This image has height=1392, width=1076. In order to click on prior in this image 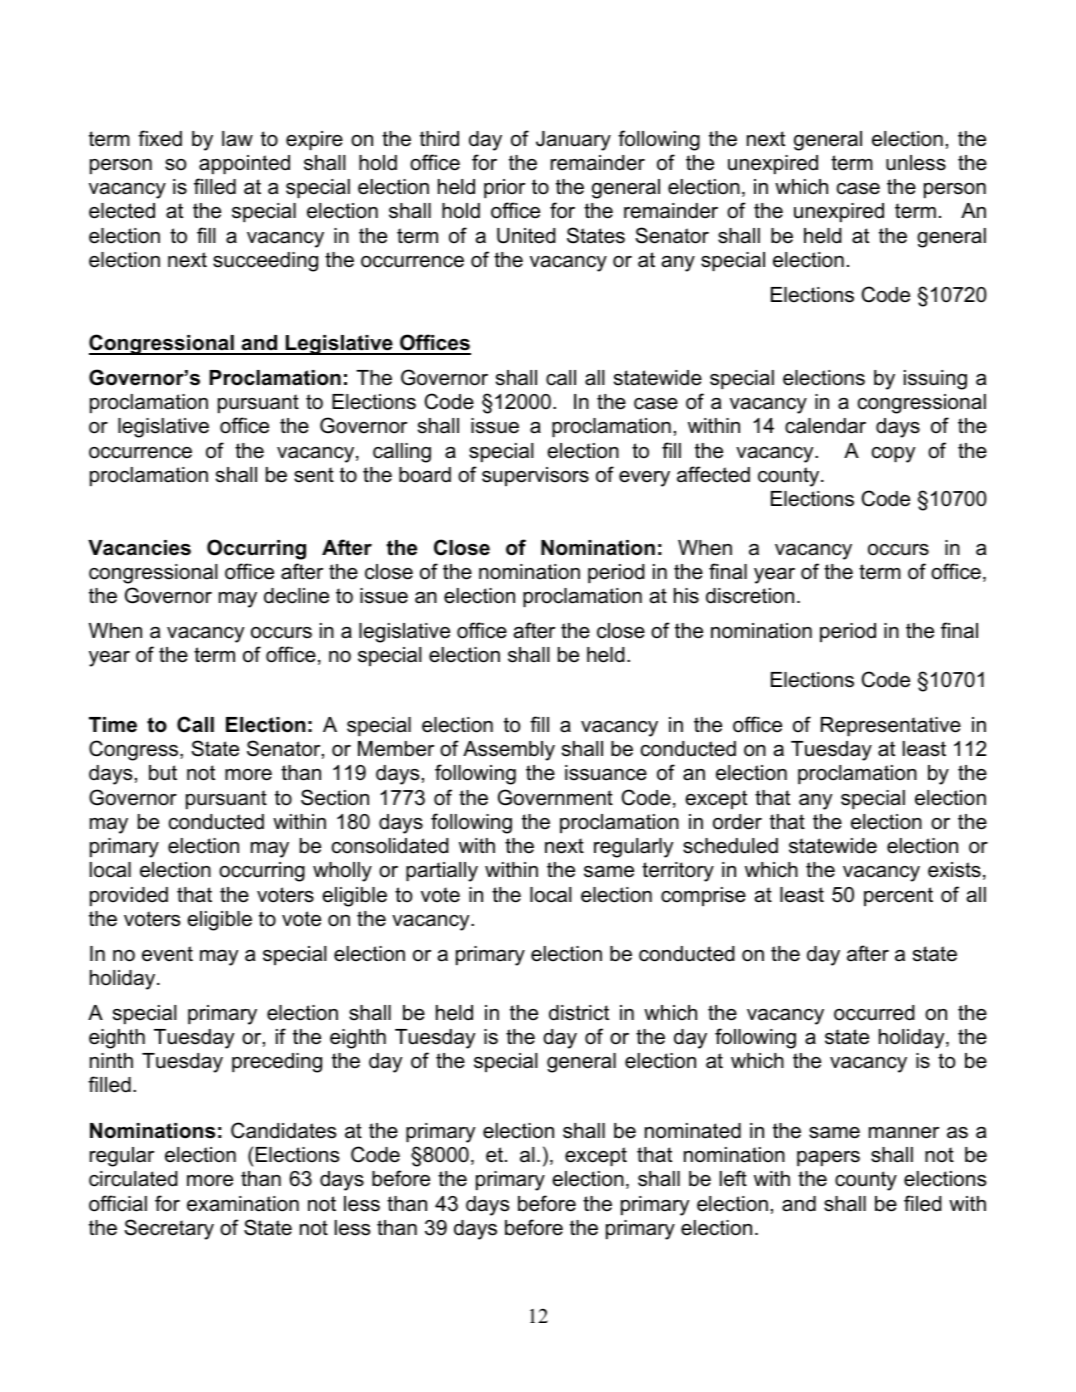, I will do `click(504, 188)`.
